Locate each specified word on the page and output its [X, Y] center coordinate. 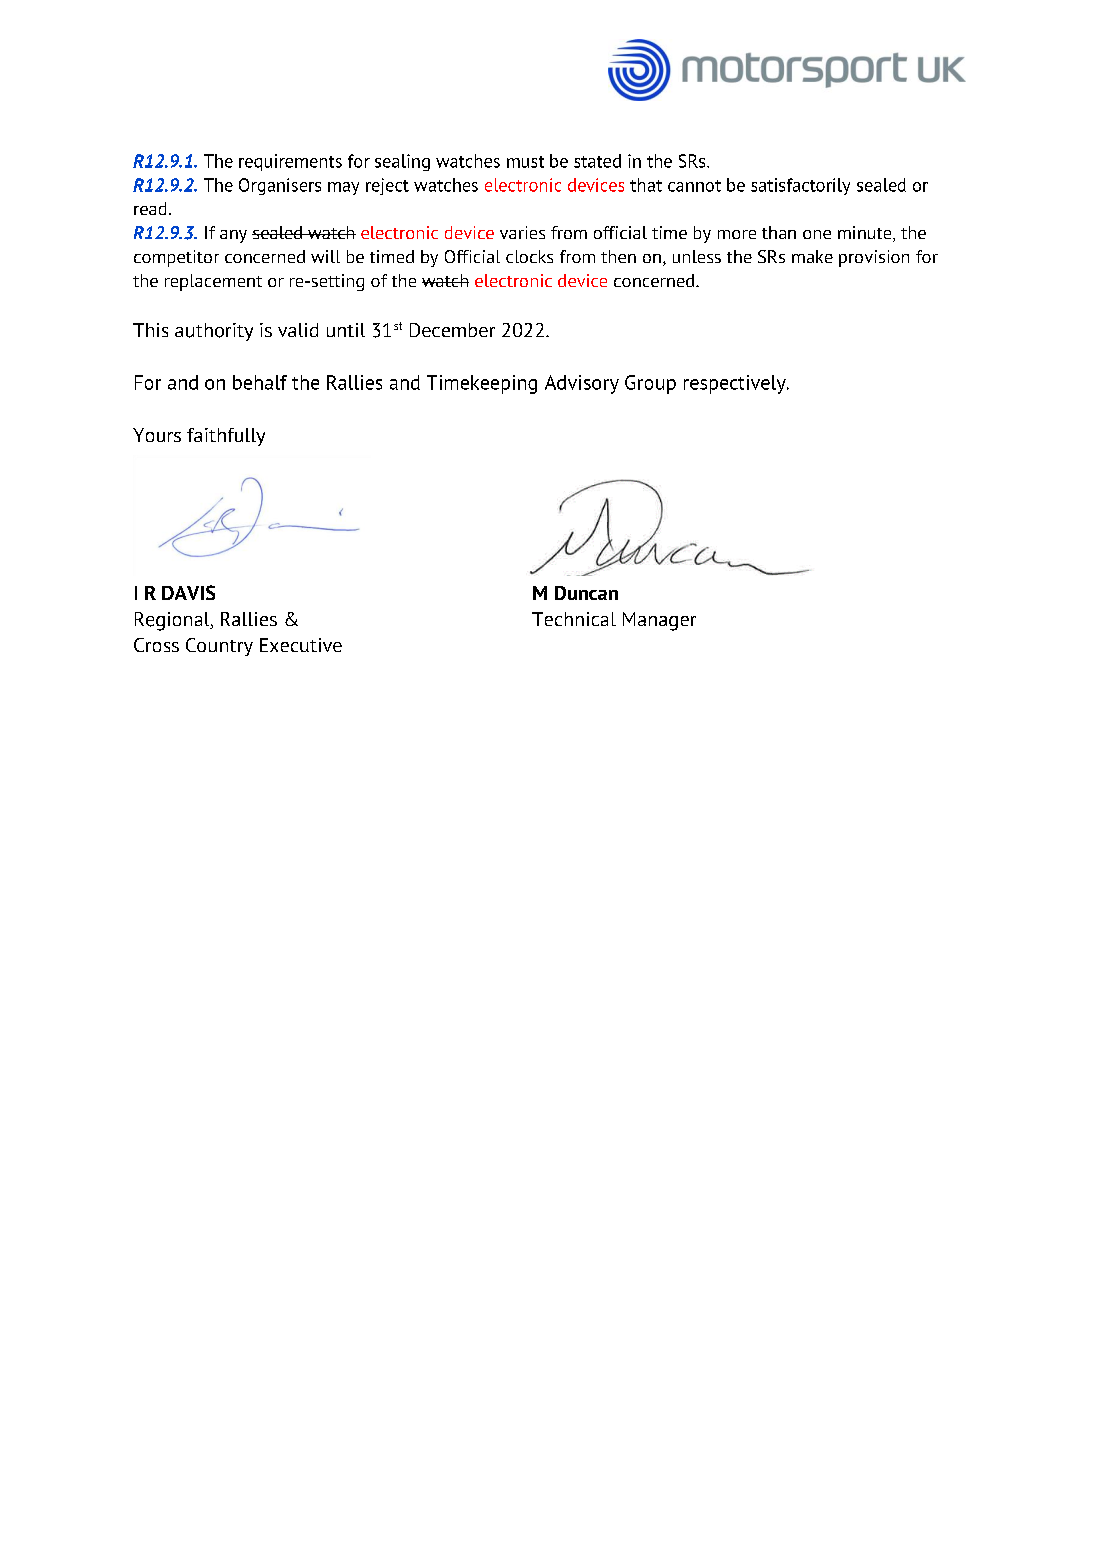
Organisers [280, 186]
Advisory [582, 384]
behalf [260, 382]
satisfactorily [800, 186]
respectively [736, 384]
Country [219, 647]
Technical [574, 619]
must [525, 162]
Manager [659, 621]
